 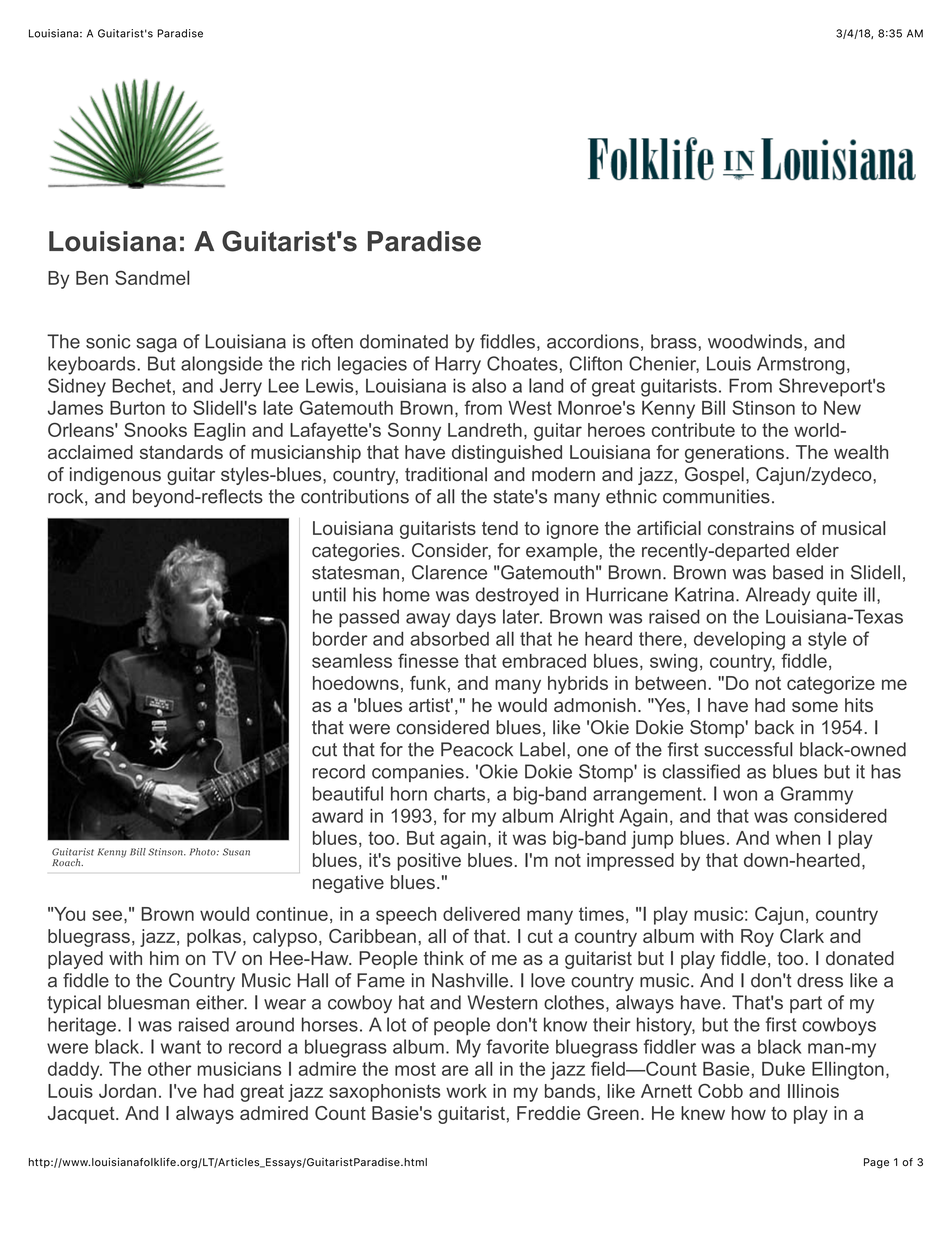 What do you see at coordinates (156, 345) in the image?
I see `saga` at bounding box center [156, 345].
